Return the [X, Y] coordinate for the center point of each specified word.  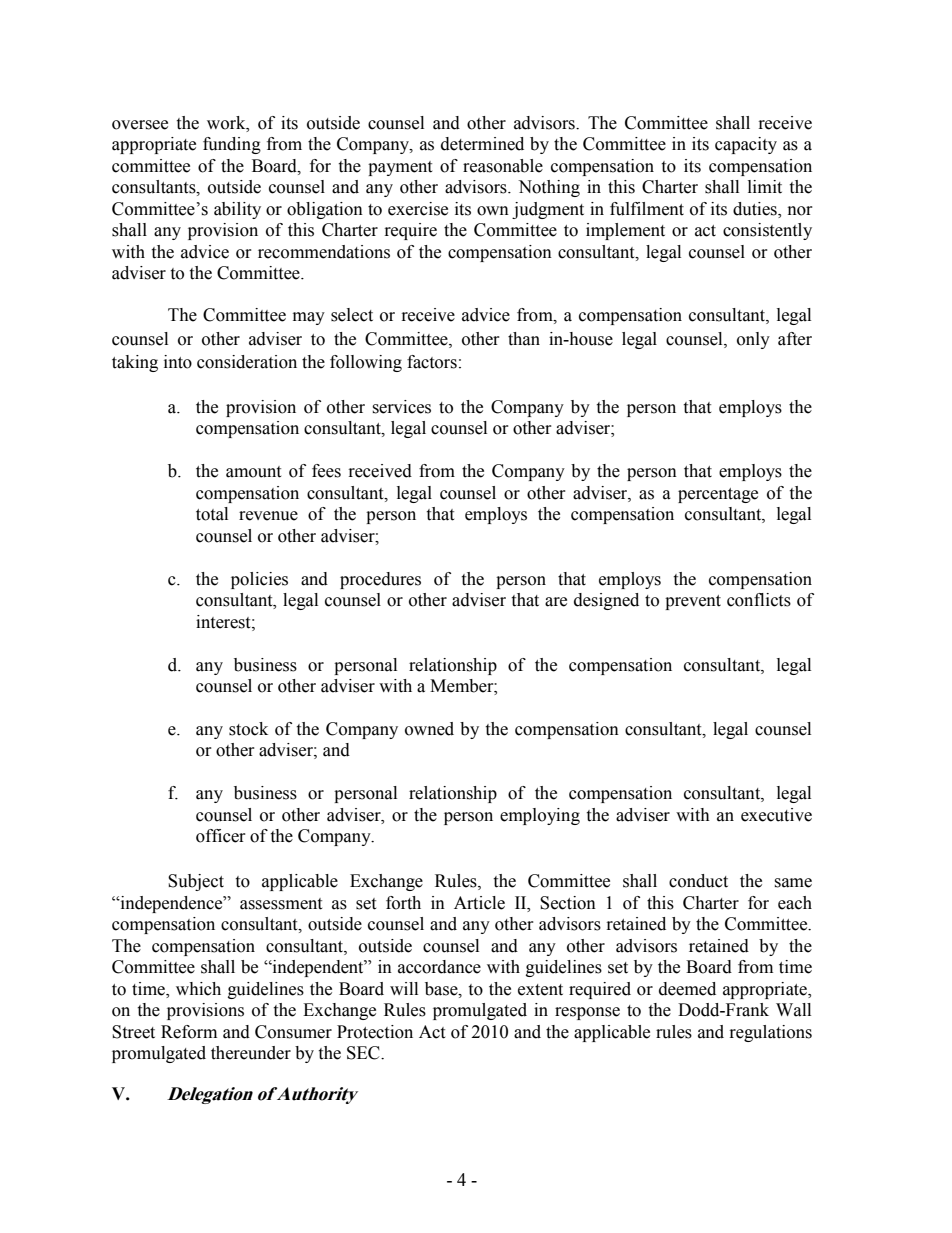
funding [232, 145]
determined [482, 144]
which [198, 989]
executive [776, 815]
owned [429, 729]
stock [248, 729]
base [442, 989]
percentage [718, 495]
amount [253, 472]
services [401, 407]
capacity [746, 145]
